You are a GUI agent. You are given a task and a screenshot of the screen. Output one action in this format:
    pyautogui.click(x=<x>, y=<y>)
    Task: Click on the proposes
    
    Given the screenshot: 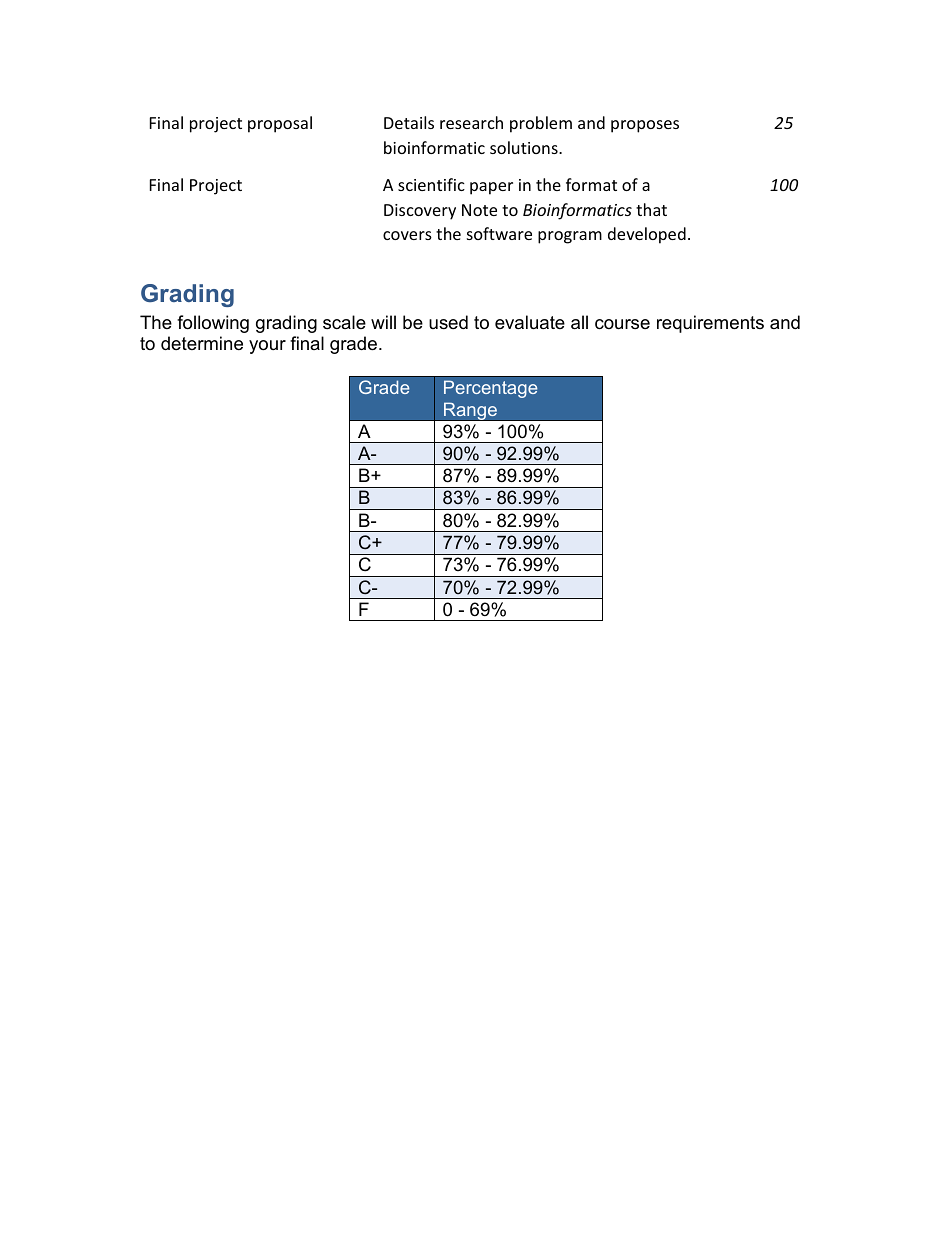 What is the action you would take?
    pyautogui.click(x=645, y=126)
